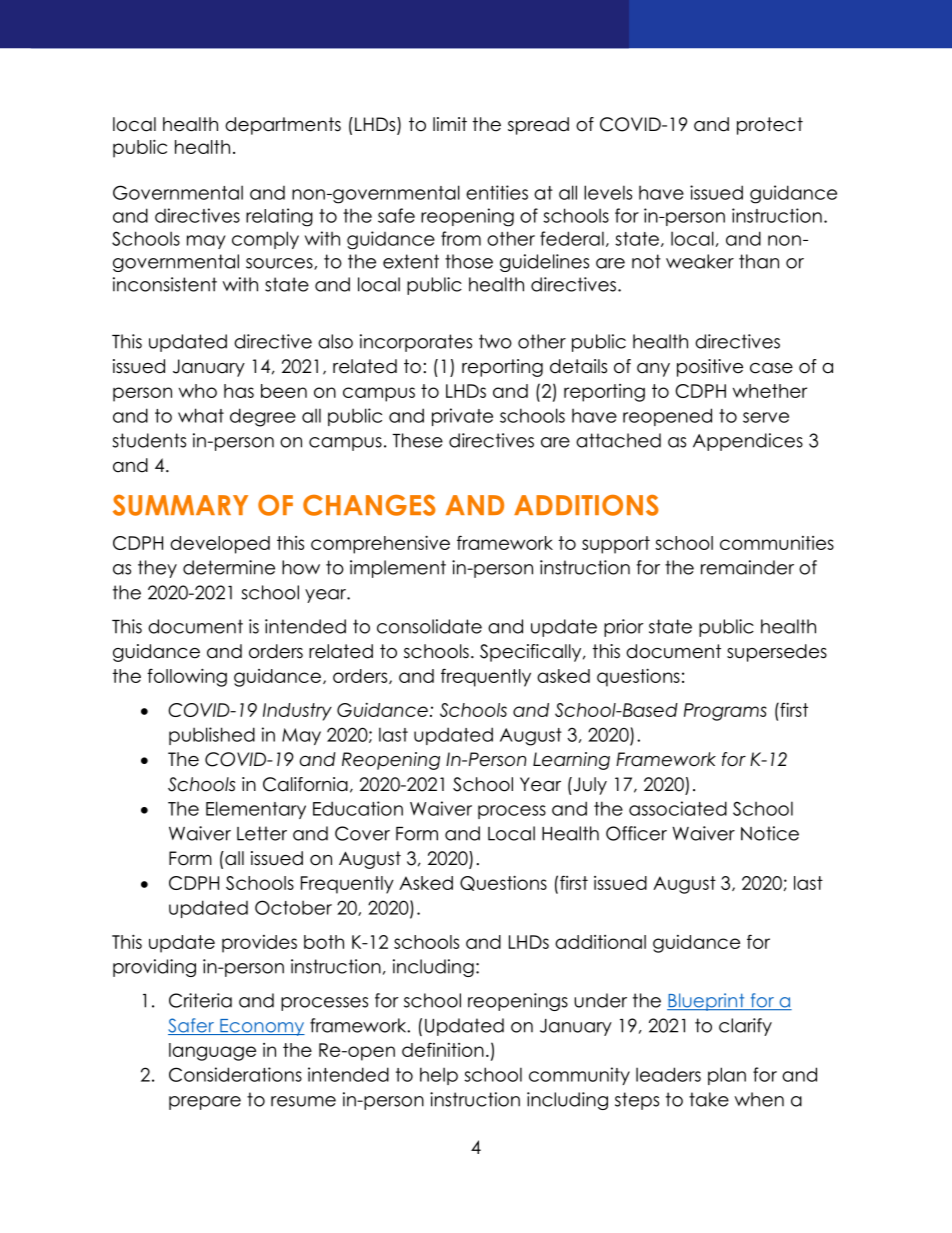  I want to click on help, so click(439, 1076).
